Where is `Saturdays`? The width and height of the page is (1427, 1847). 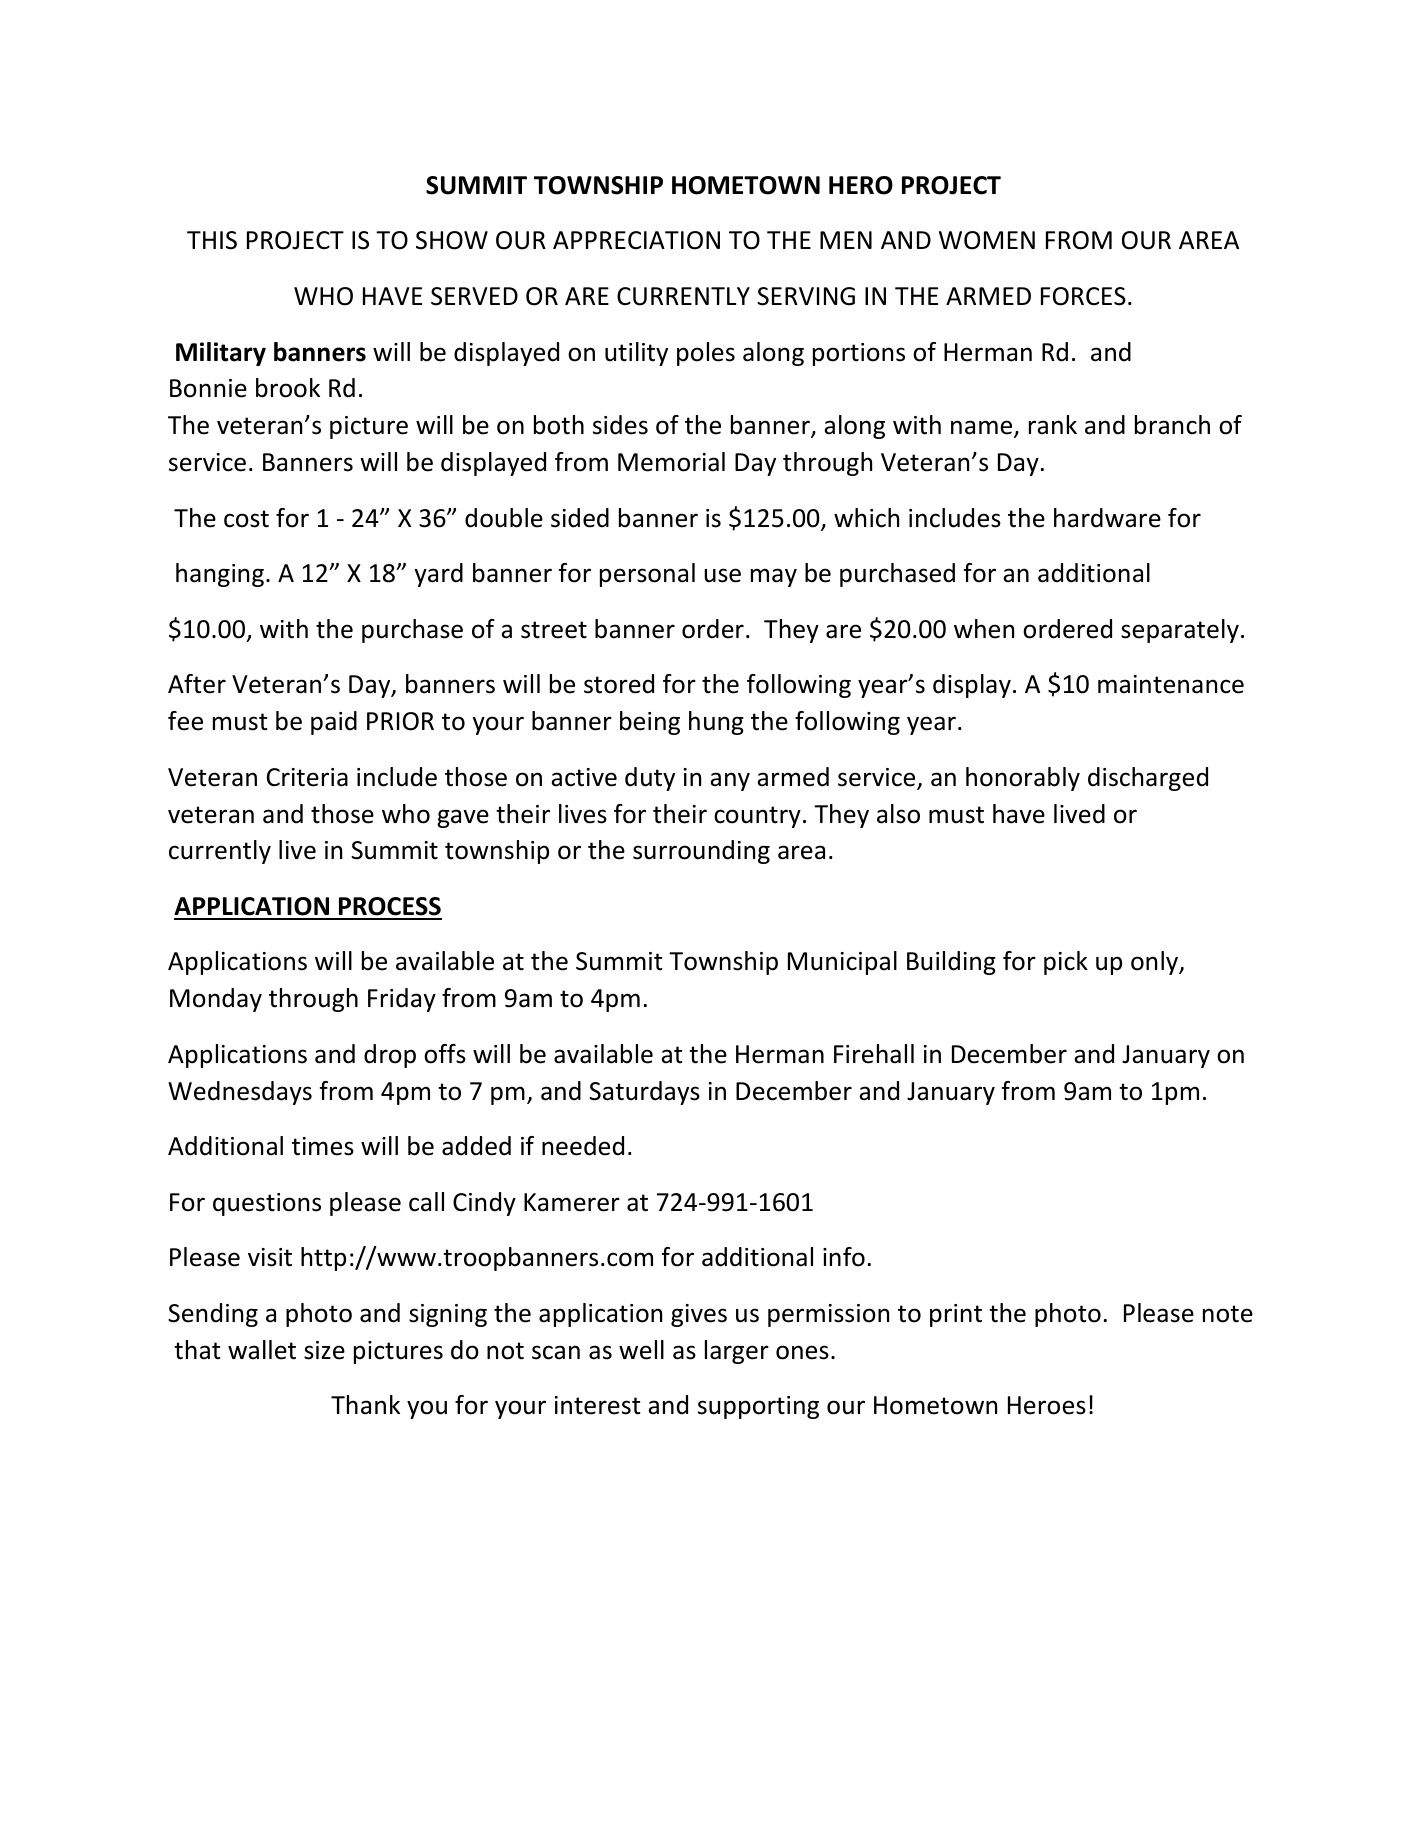 Saturdays is located at coordinates (644, 1093).
